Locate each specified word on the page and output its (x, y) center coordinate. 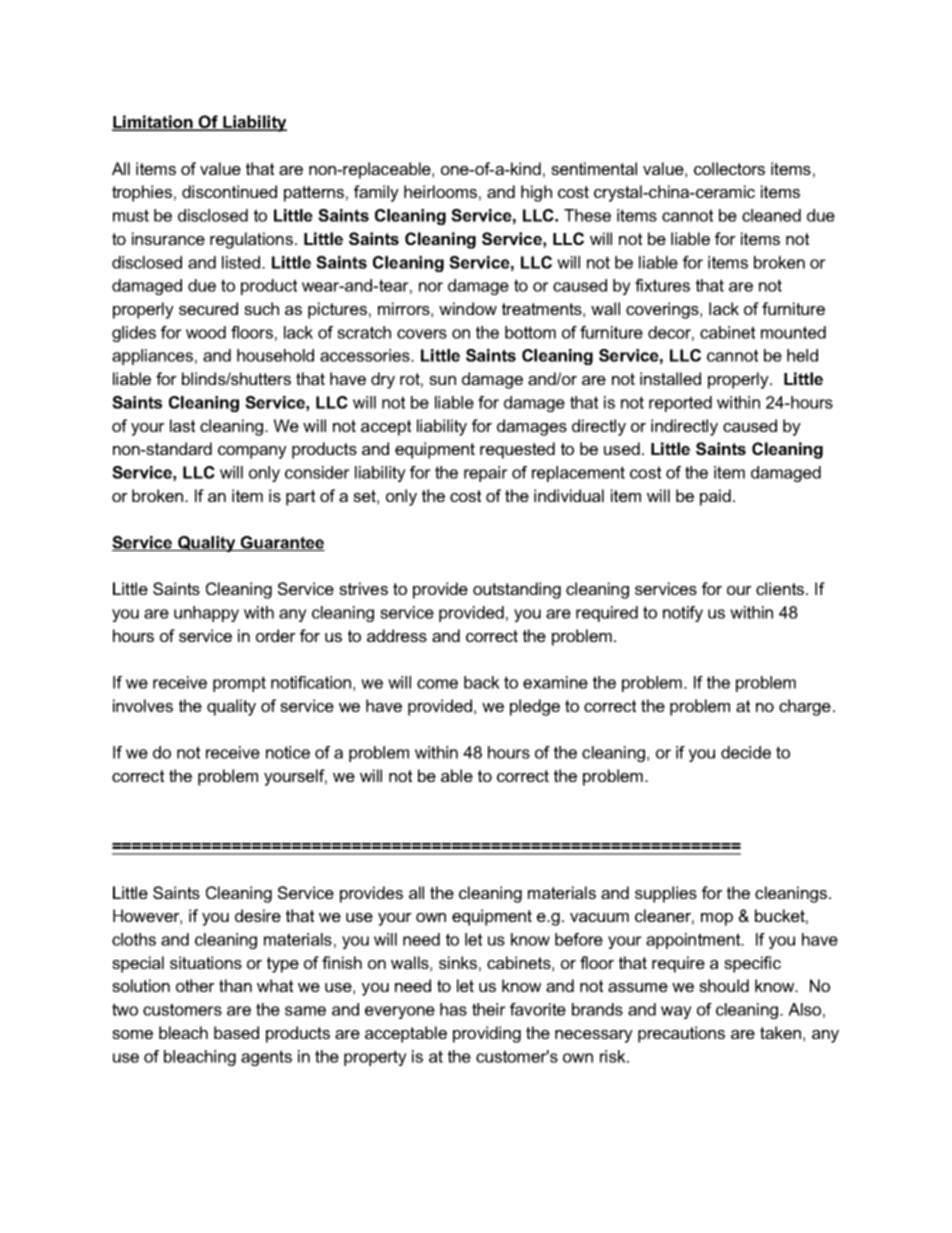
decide (746, 752)
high (536, 193)
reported (680, 404)
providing (487, 1034)
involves (143, 705)
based (236, 1032)
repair (486, 474)
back (482, 682)
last (182, 425)
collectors (729, 168)
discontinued (229, 191)
